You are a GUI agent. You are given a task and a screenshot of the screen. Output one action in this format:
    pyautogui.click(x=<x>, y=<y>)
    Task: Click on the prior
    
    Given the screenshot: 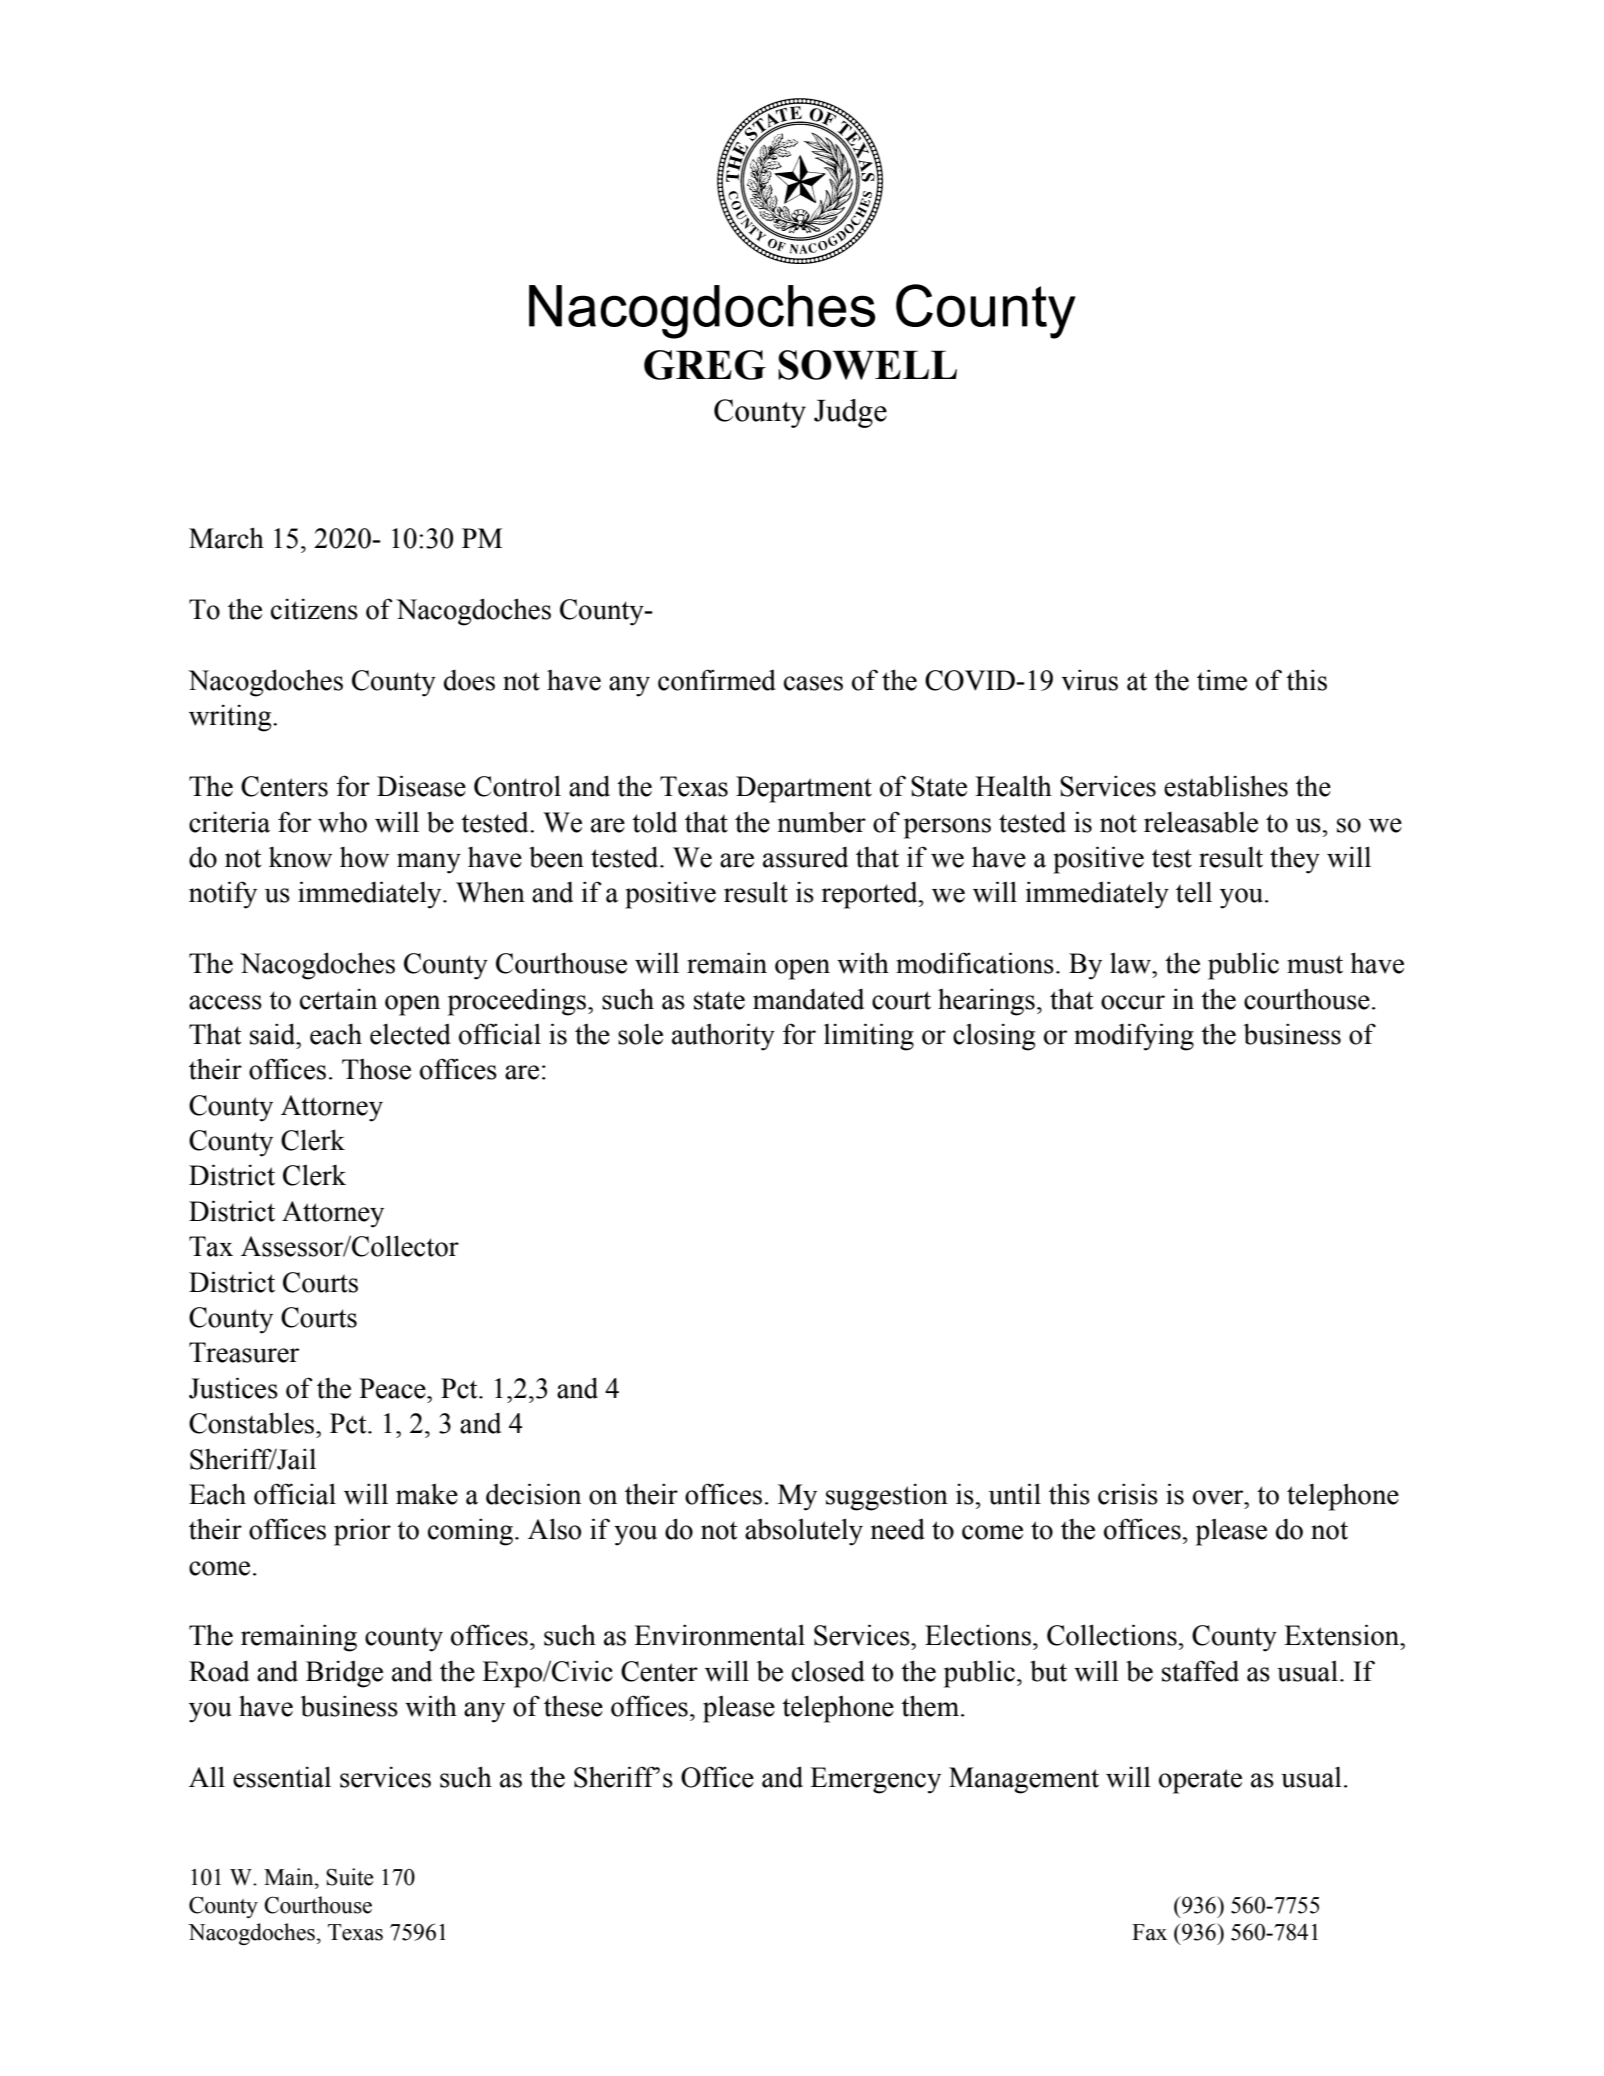 What is the action you would take?
    pyautogui.click(x=362, y=1532)
